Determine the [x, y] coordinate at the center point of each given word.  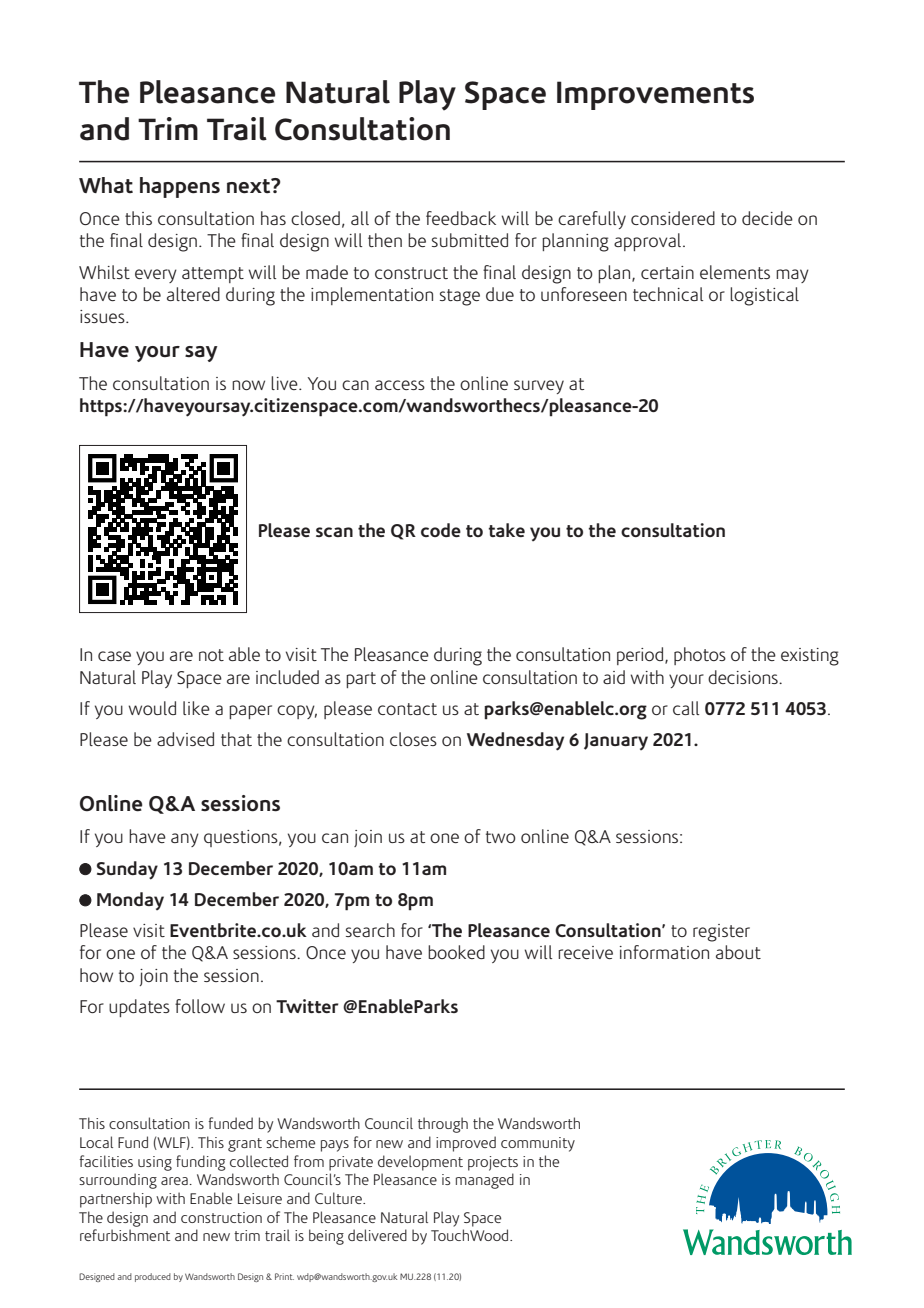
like [196, 708]
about [738, 952]
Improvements [655, 95]
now [248, 385]
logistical [764, 296]
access [400, 385]
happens [180, 187]
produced [153, 1277]
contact [407, 709]
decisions [744, 677]
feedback [461, 218]
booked [456, 952]
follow [200, 1006]
